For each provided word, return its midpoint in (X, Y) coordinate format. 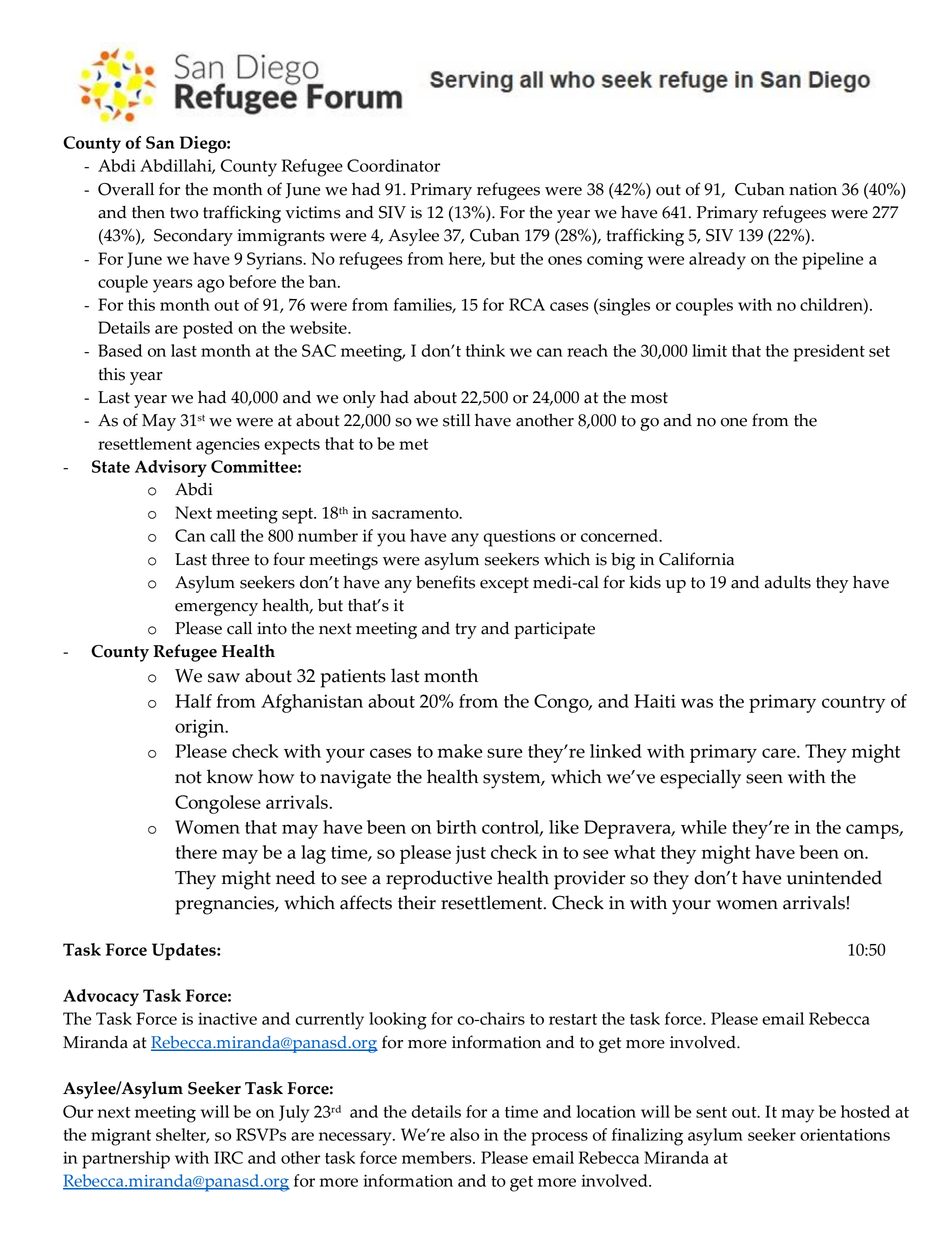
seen (764, 779)
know (230, 776)
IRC (228, 1157)
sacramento (416, 513)
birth (456, 827)
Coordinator (393, 165)
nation (813, 189)
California (696, 559)
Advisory (171, 468)
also (464, 1134)
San (160, 142)
